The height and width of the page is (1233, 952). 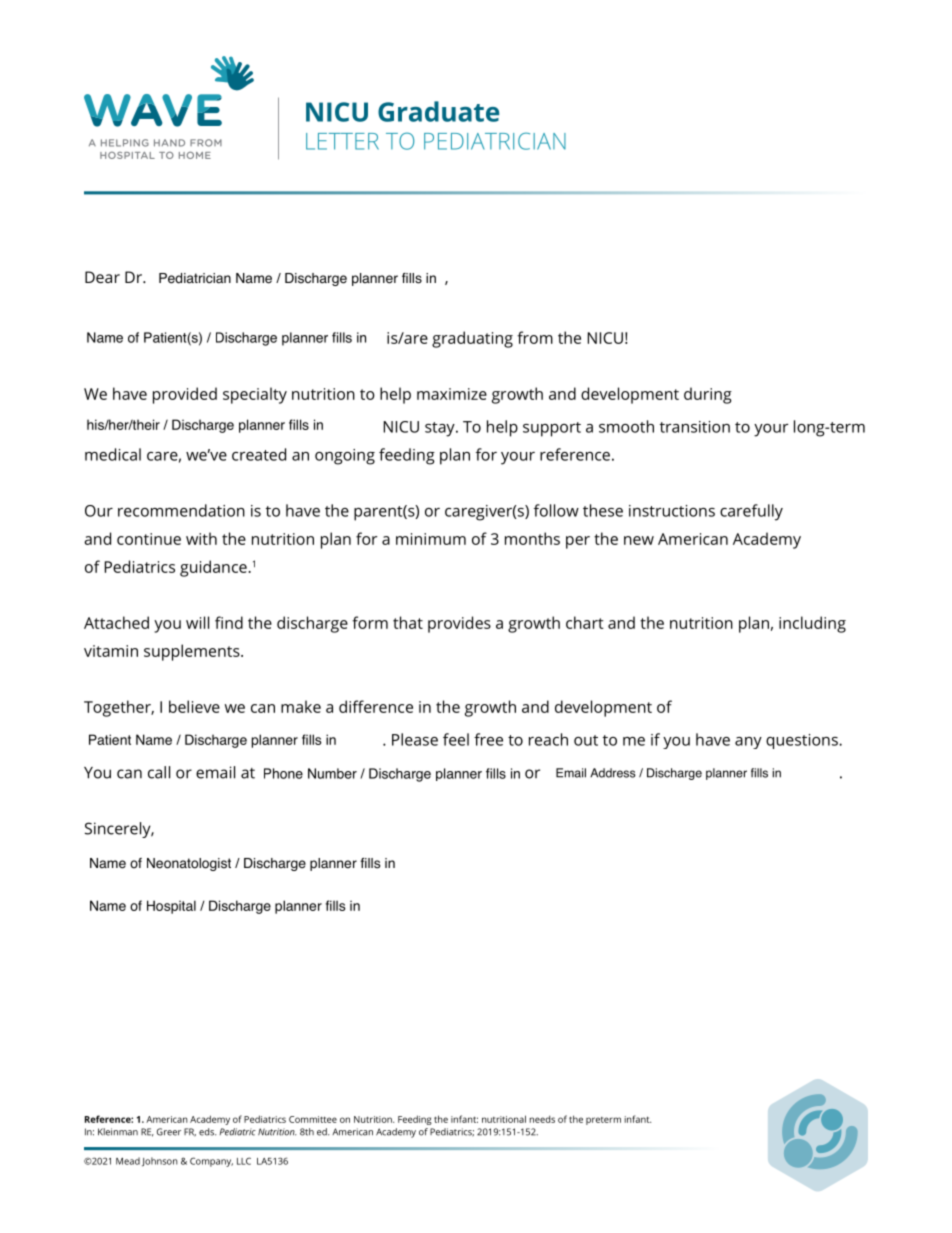 I want to click on provides, so click(x=459, y=624).
